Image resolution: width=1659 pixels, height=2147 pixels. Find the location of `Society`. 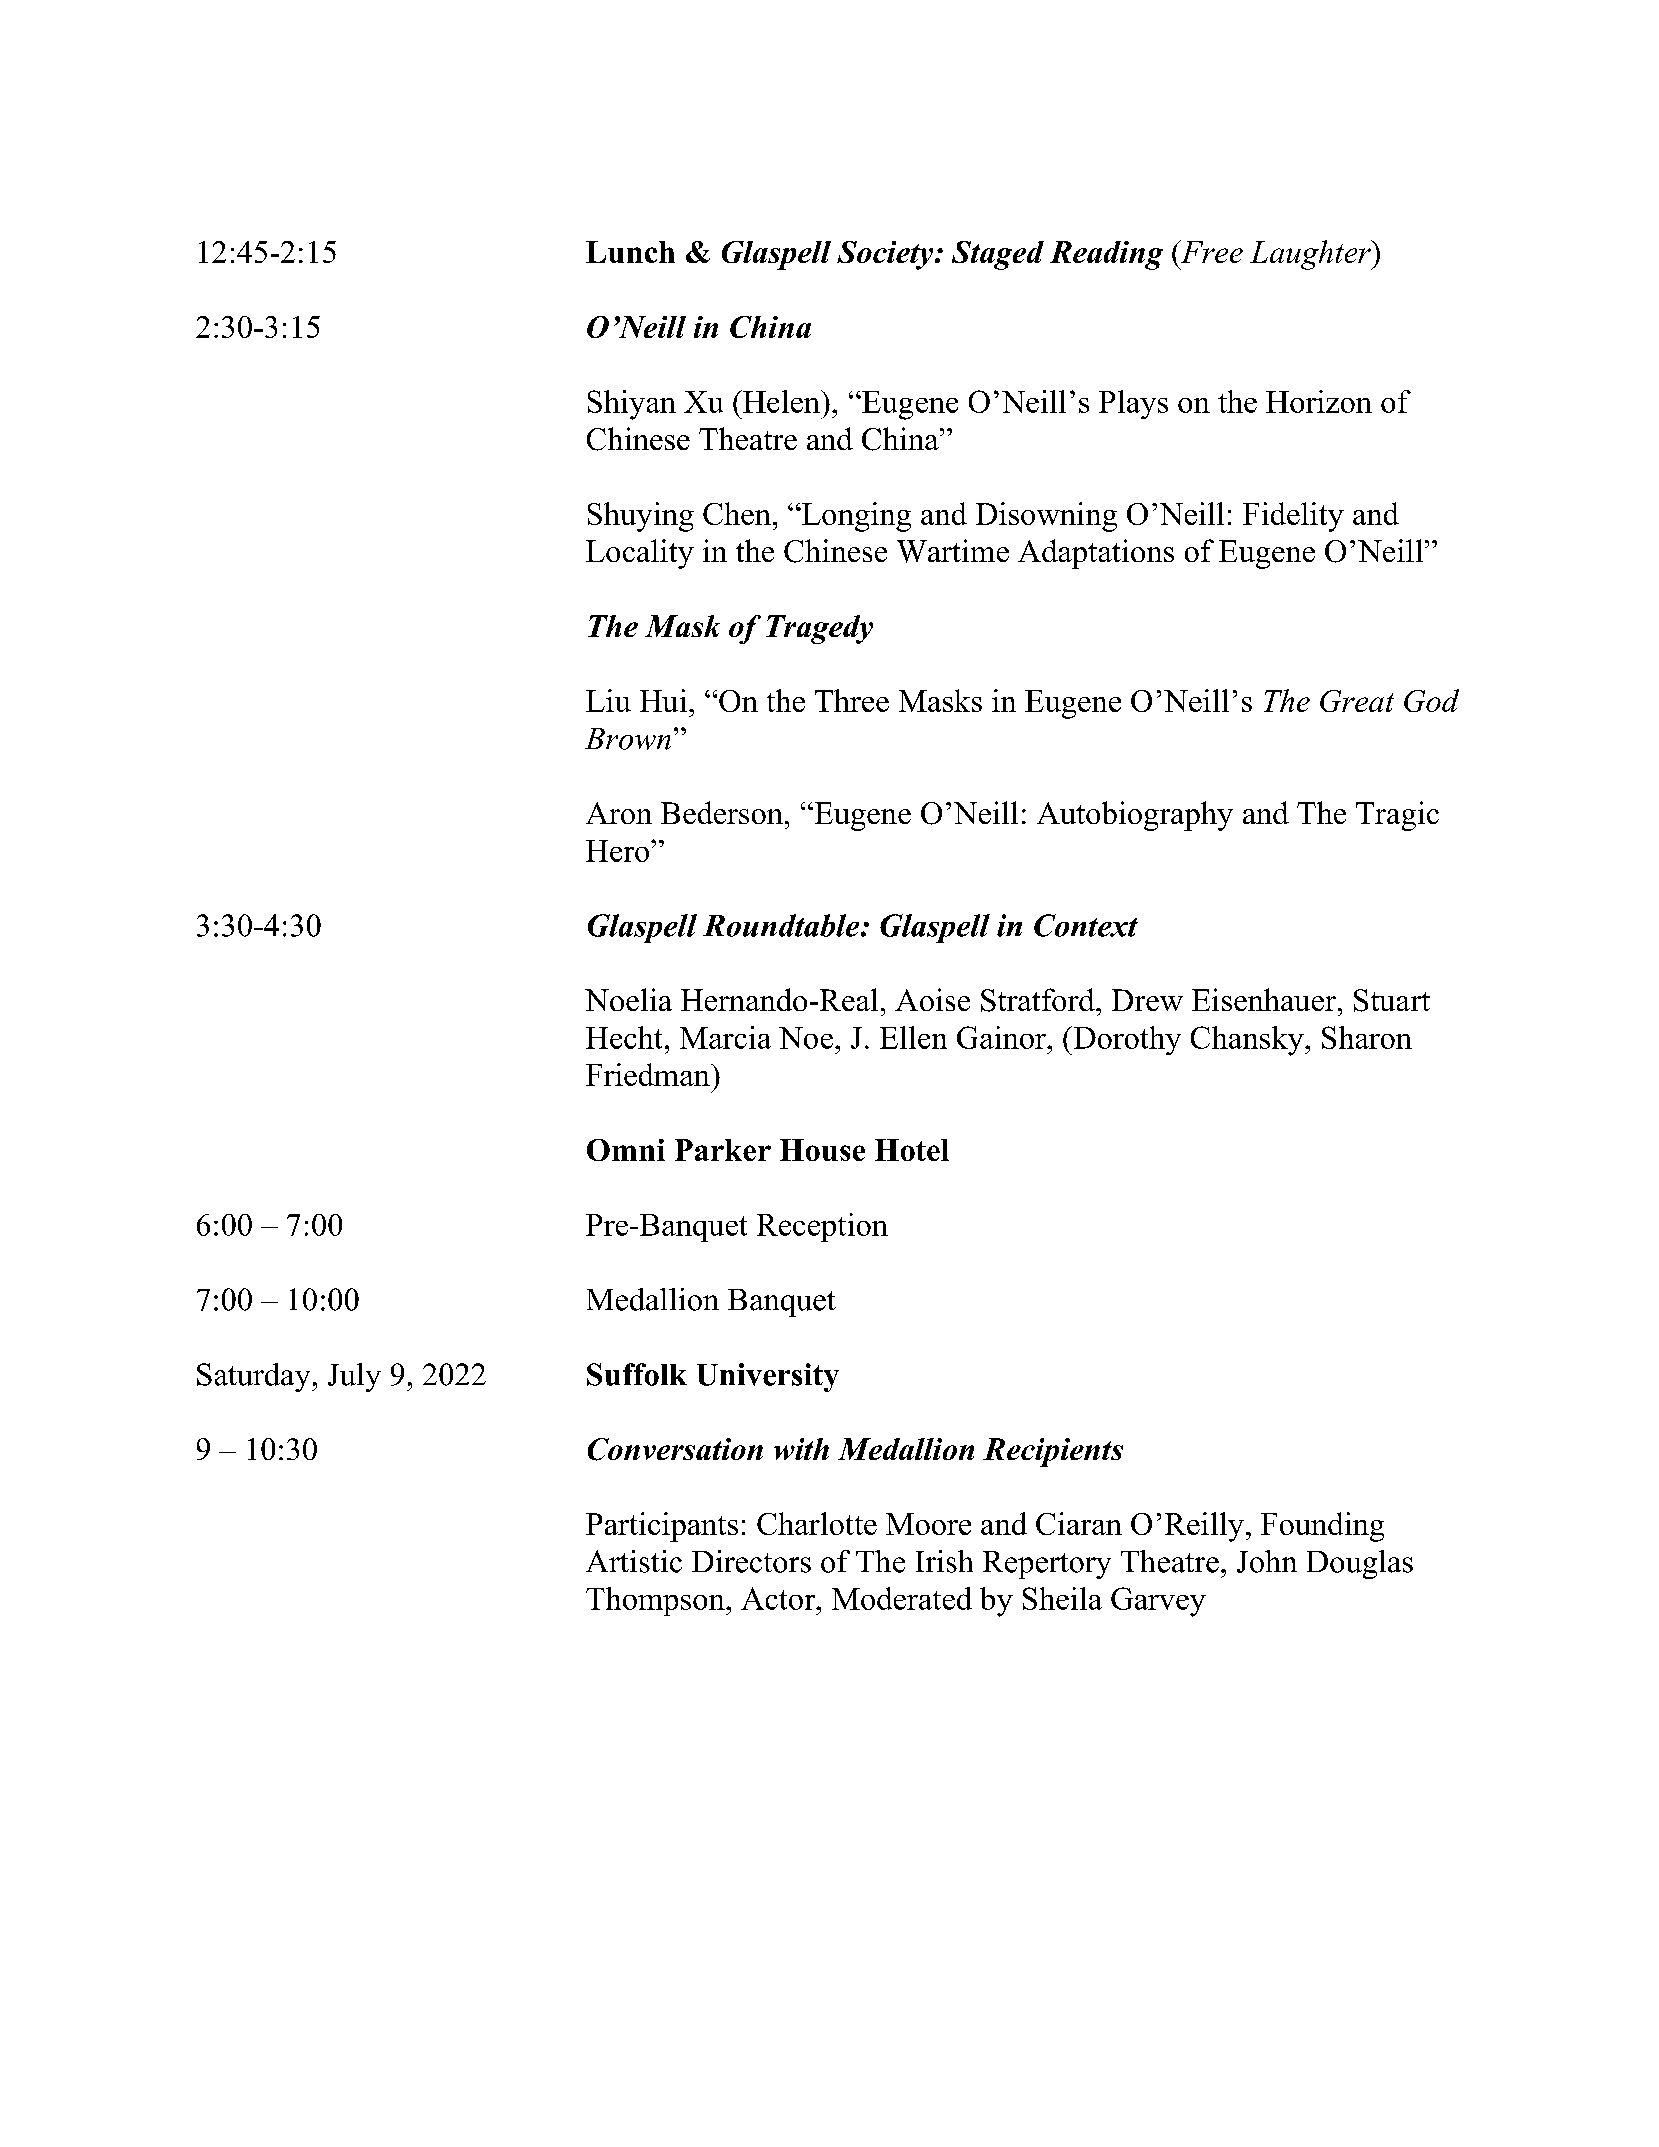

Society is located at coordinates (886, 255).
